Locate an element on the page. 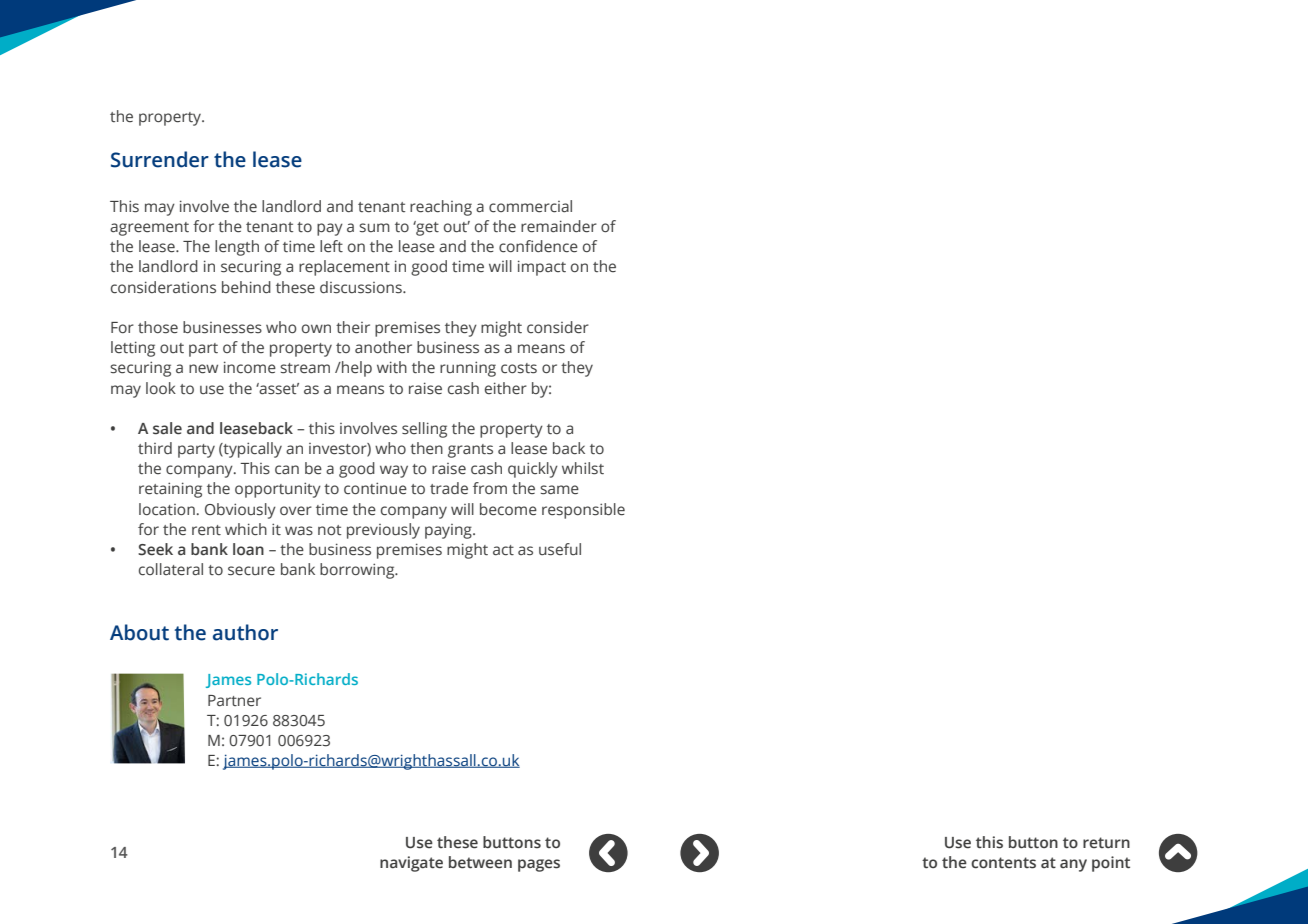  navigate is located at coordinates (411, 864).
